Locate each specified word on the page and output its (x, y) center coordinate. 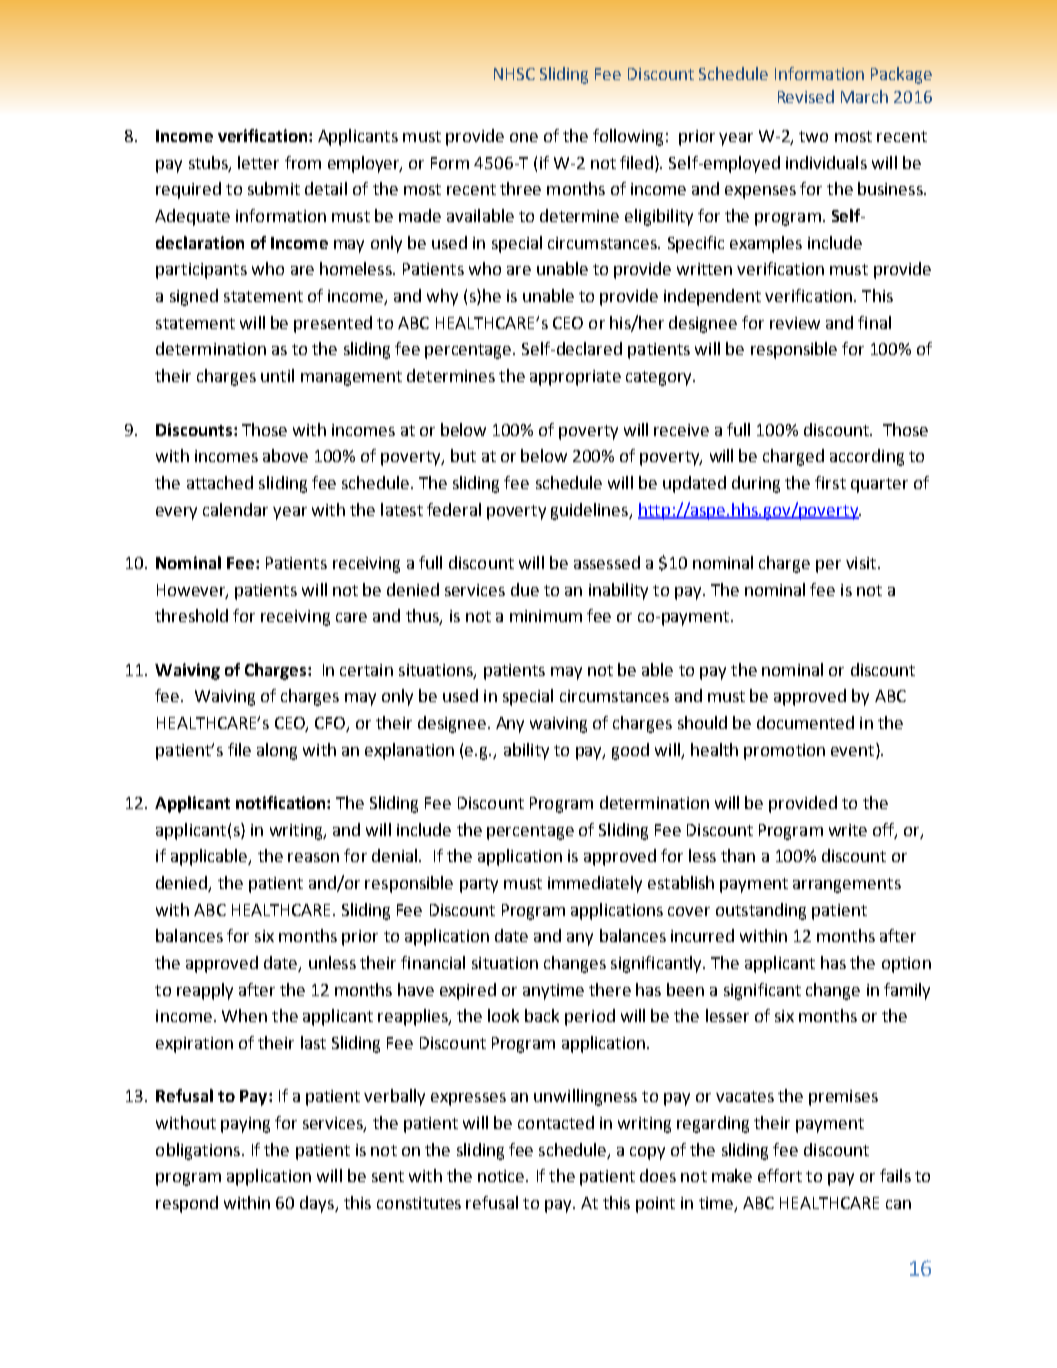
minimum (546, 616)
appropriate (575, 378)
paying (245, 1125)
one (524, 137)
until (277, 375)
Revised (806, 96)
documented (805, 722)
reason (313, 857)
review (795, 323)
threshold (191, 615)
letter (258, 162)
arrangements (847, 885)
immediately (595, 884)
